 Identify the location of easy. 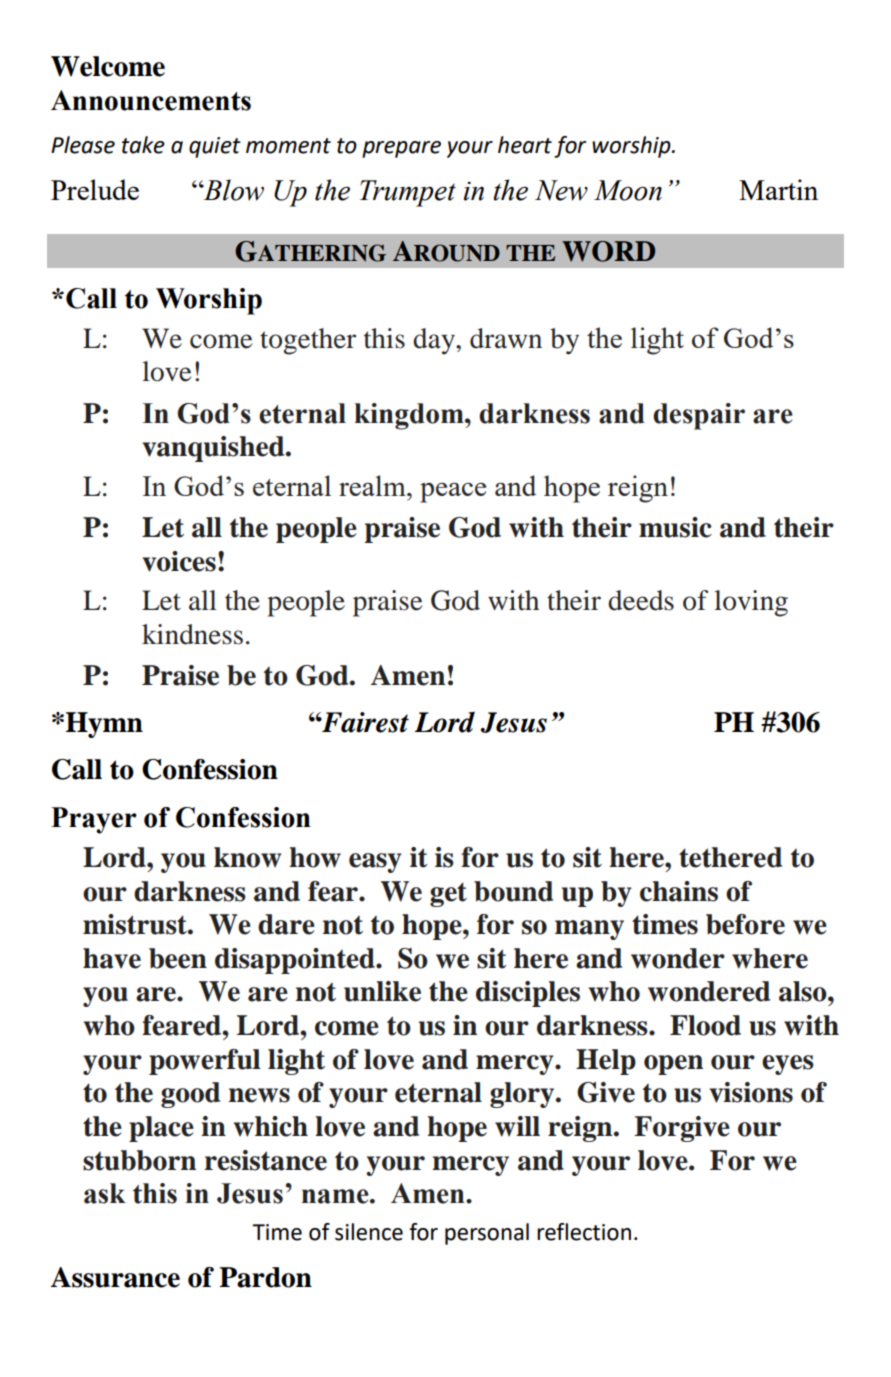
(375, 863).
